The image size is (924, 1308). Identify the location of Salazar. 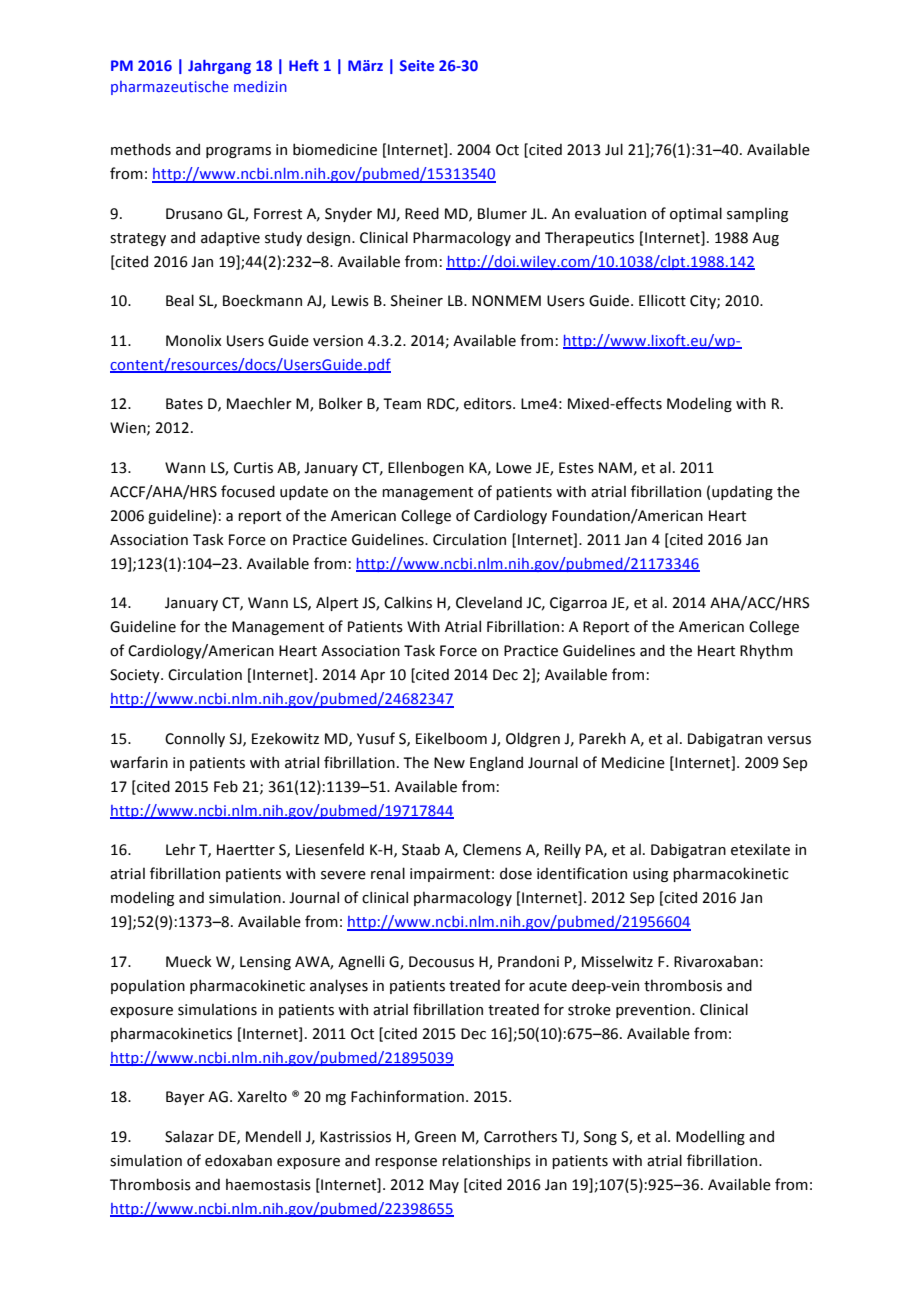
(189, 1136).
